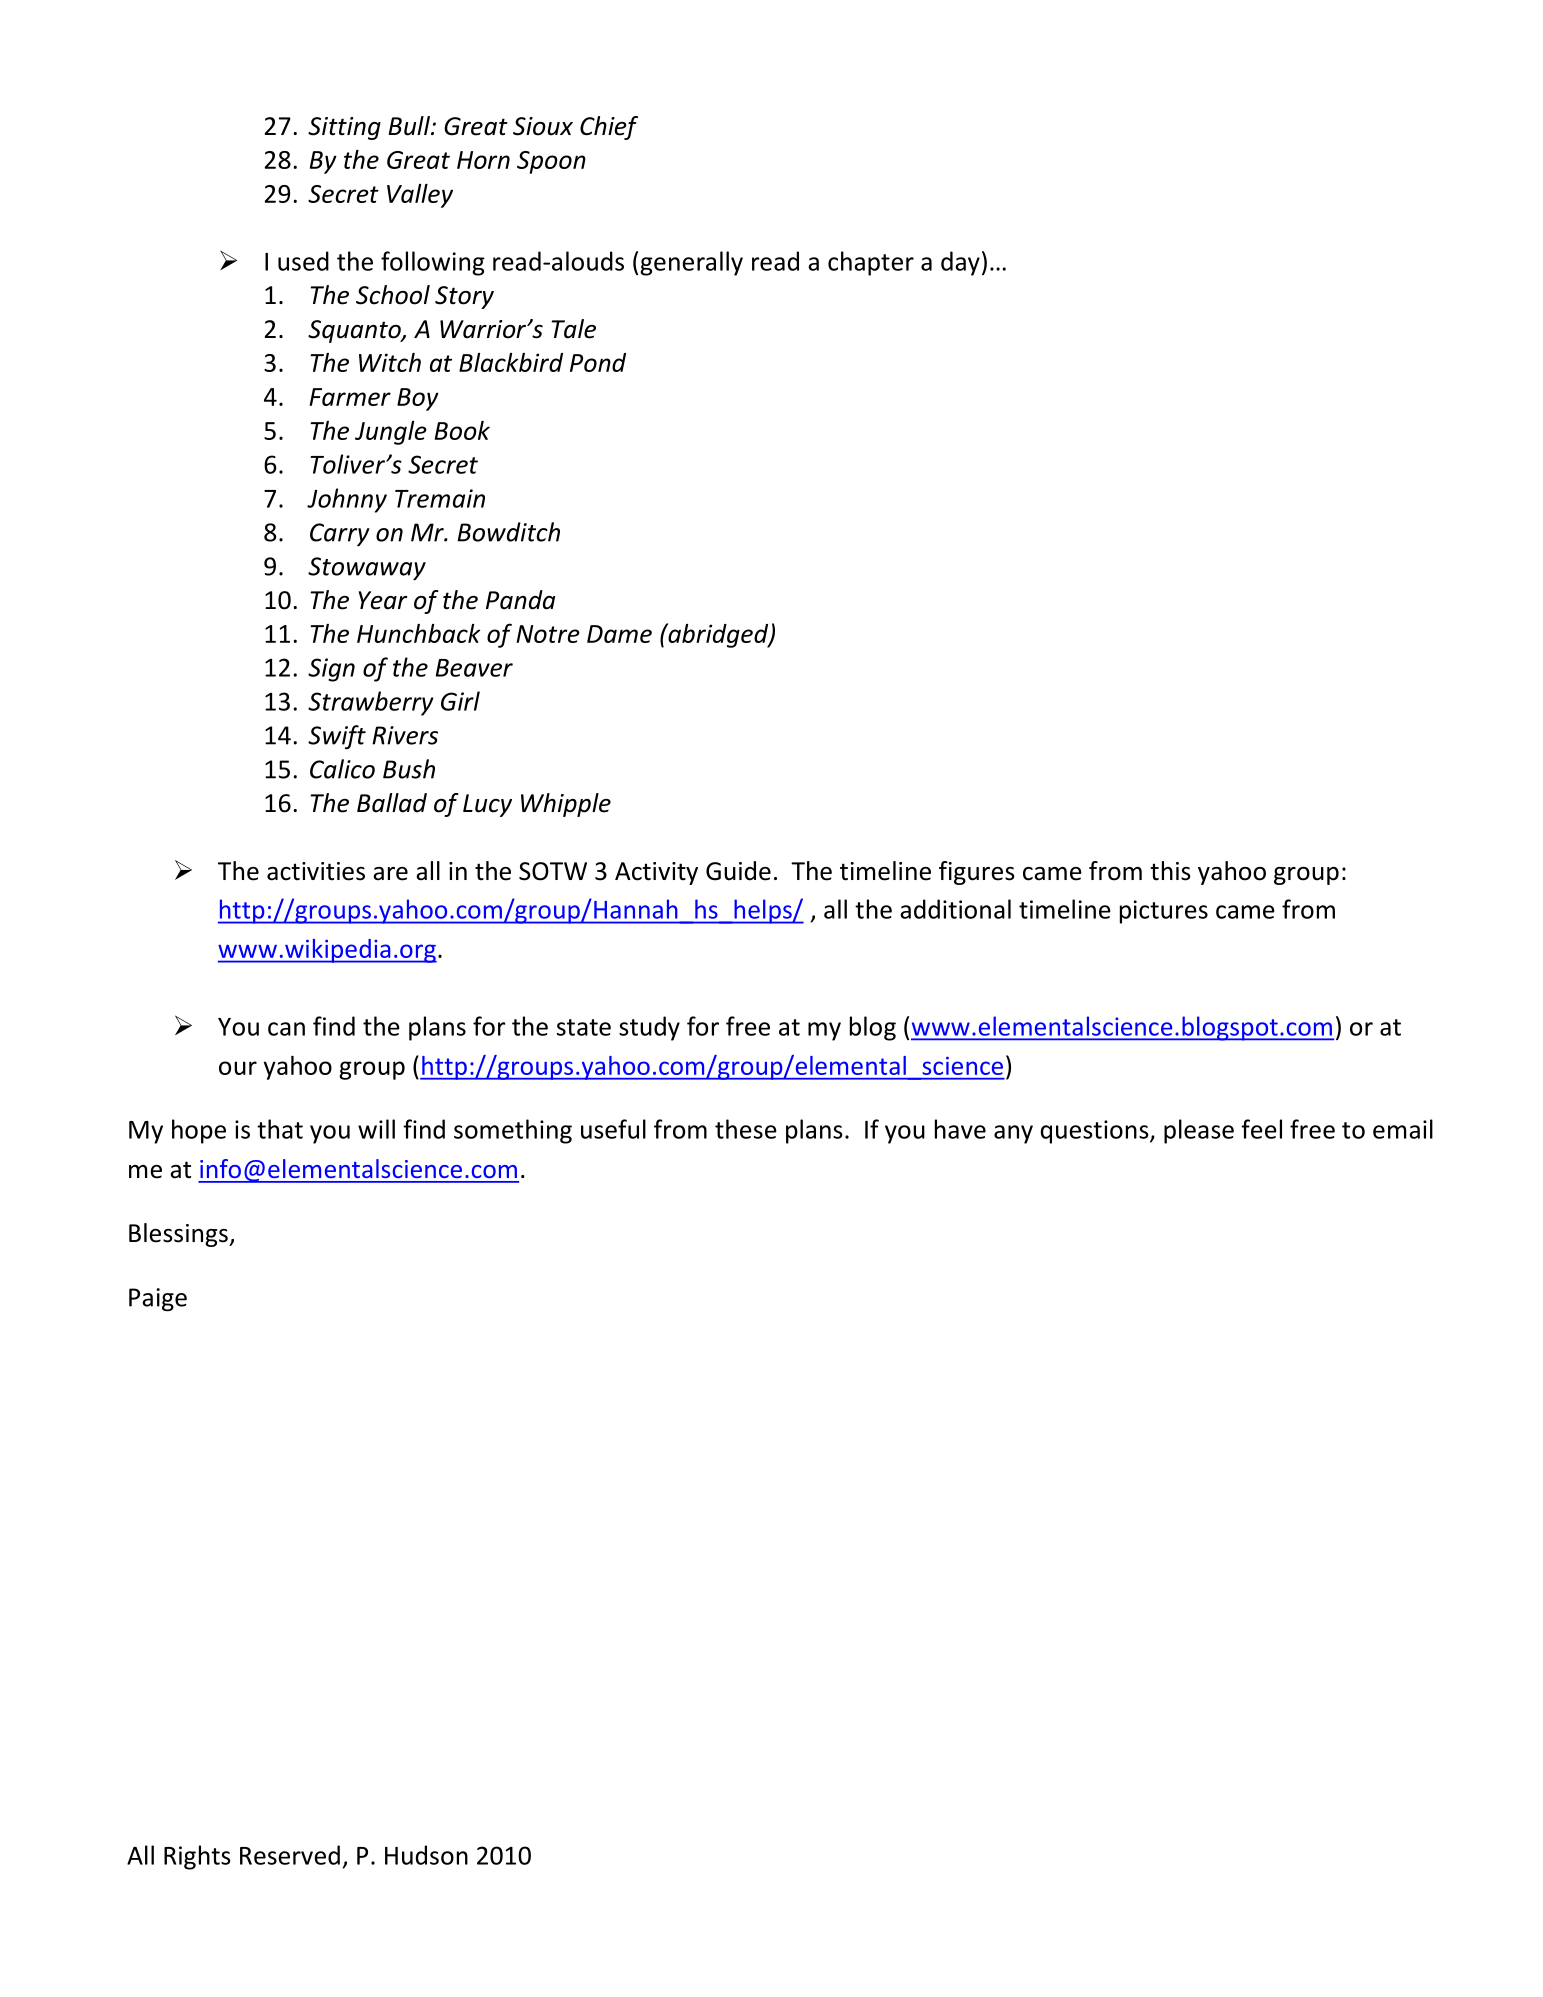  Describe the element at coordinates (1170, 871) in the image. I see `this` at that location.
